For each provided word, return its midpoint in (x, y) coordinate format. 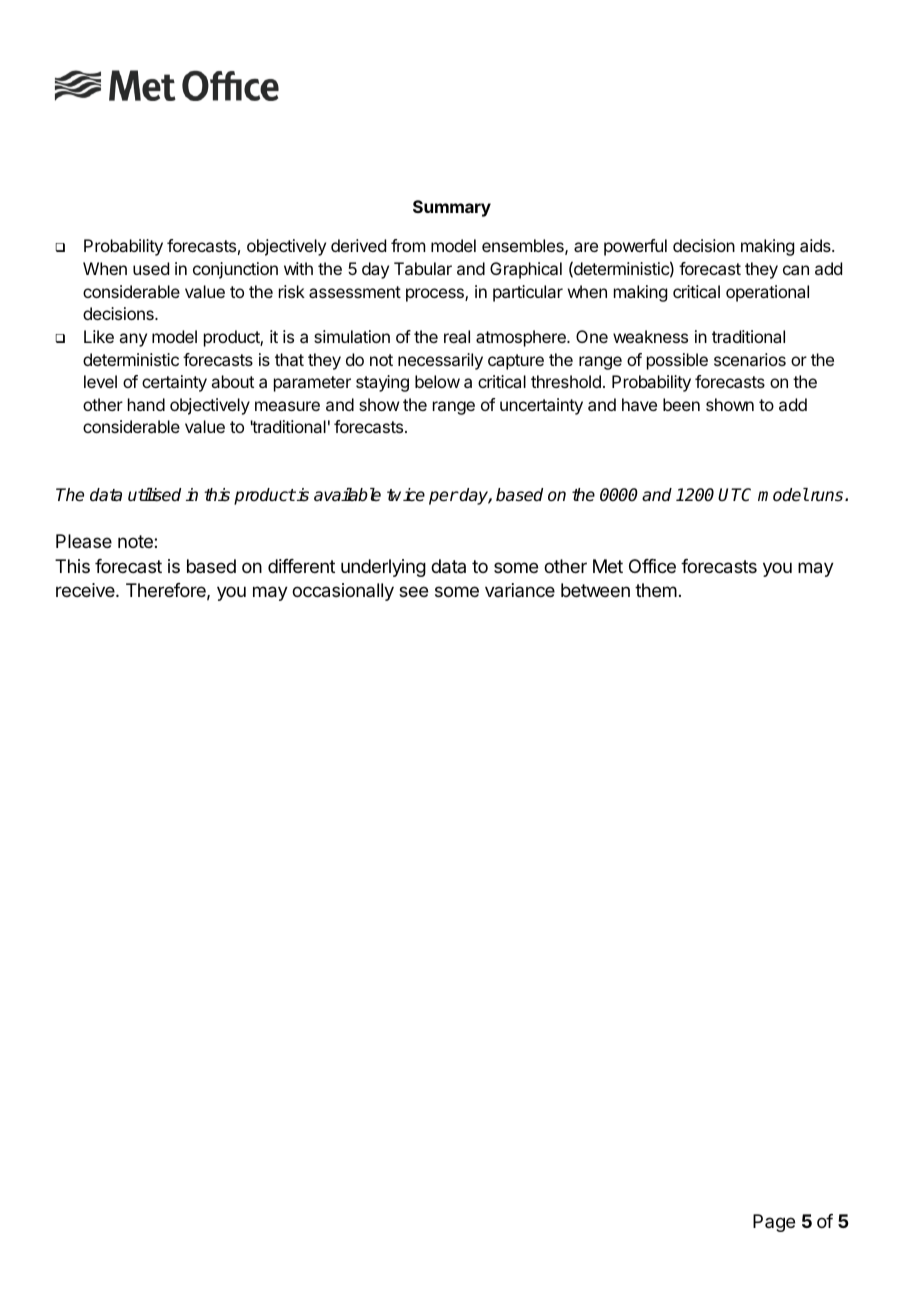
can (796, 270)
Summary (452, 208)
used (151, 268)
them (656, 590)
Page (774, 1223)
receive (86, 590)
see (413, 591)
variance (520, 590)
